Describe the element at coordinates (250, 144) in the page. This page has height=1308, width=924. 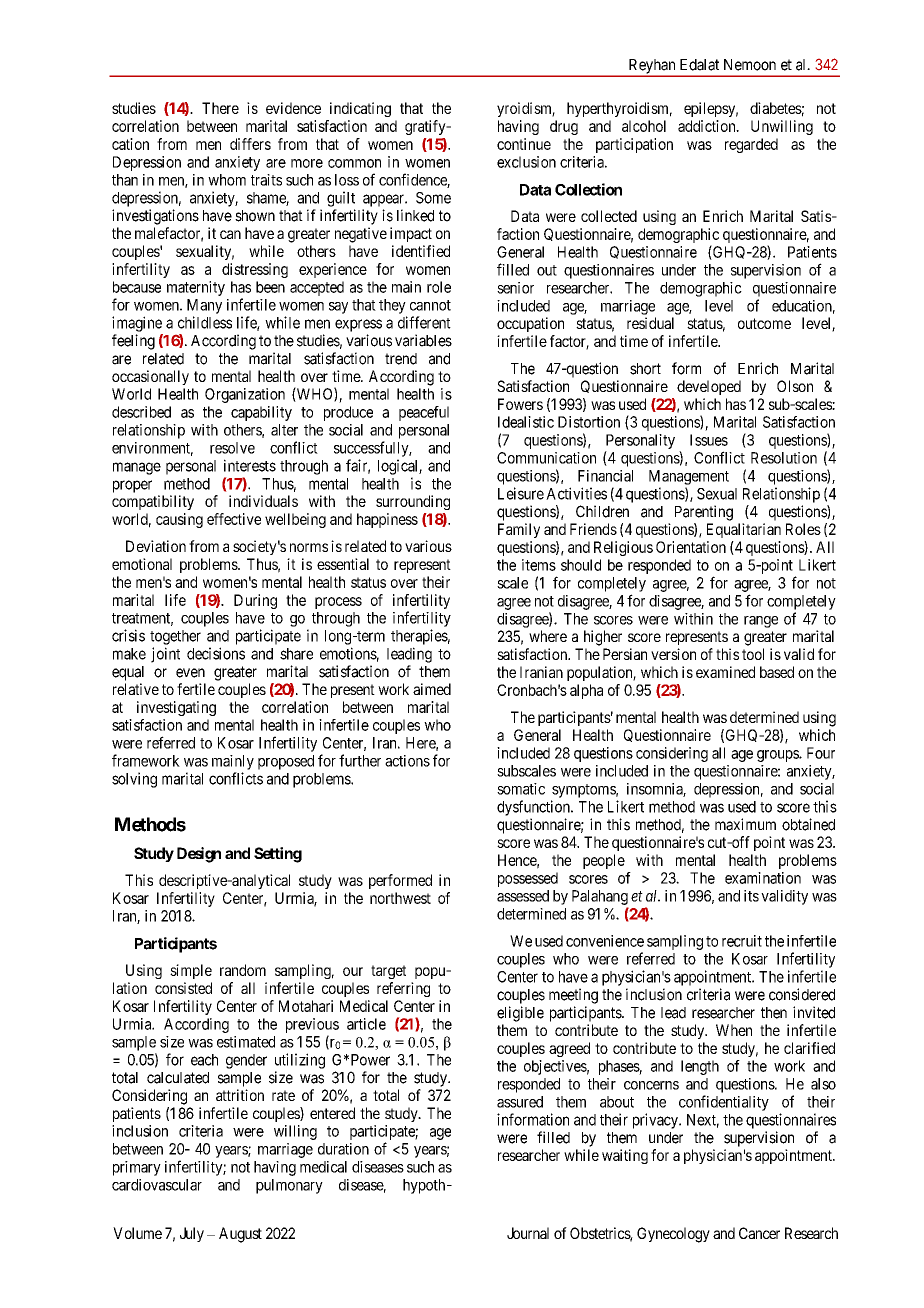
I see `differs` at that location.
